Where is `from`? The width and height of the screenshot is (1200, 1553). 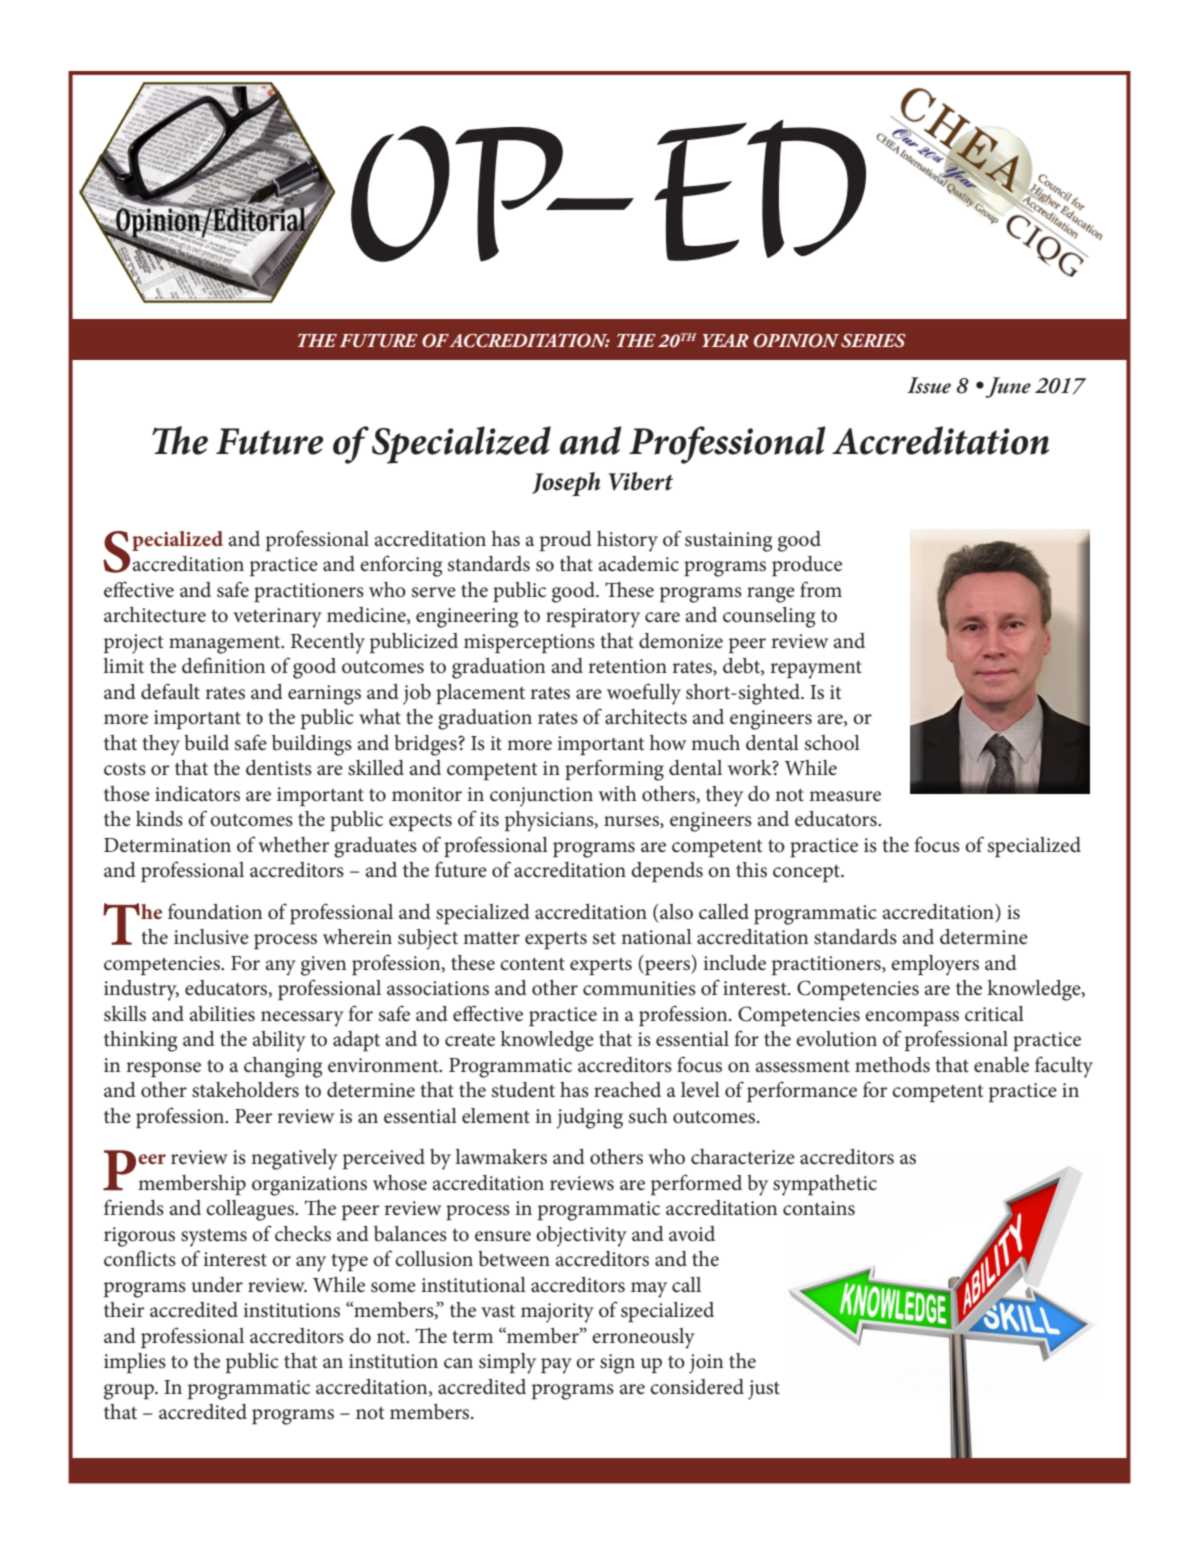
from is located at coordinates (821, 589).
